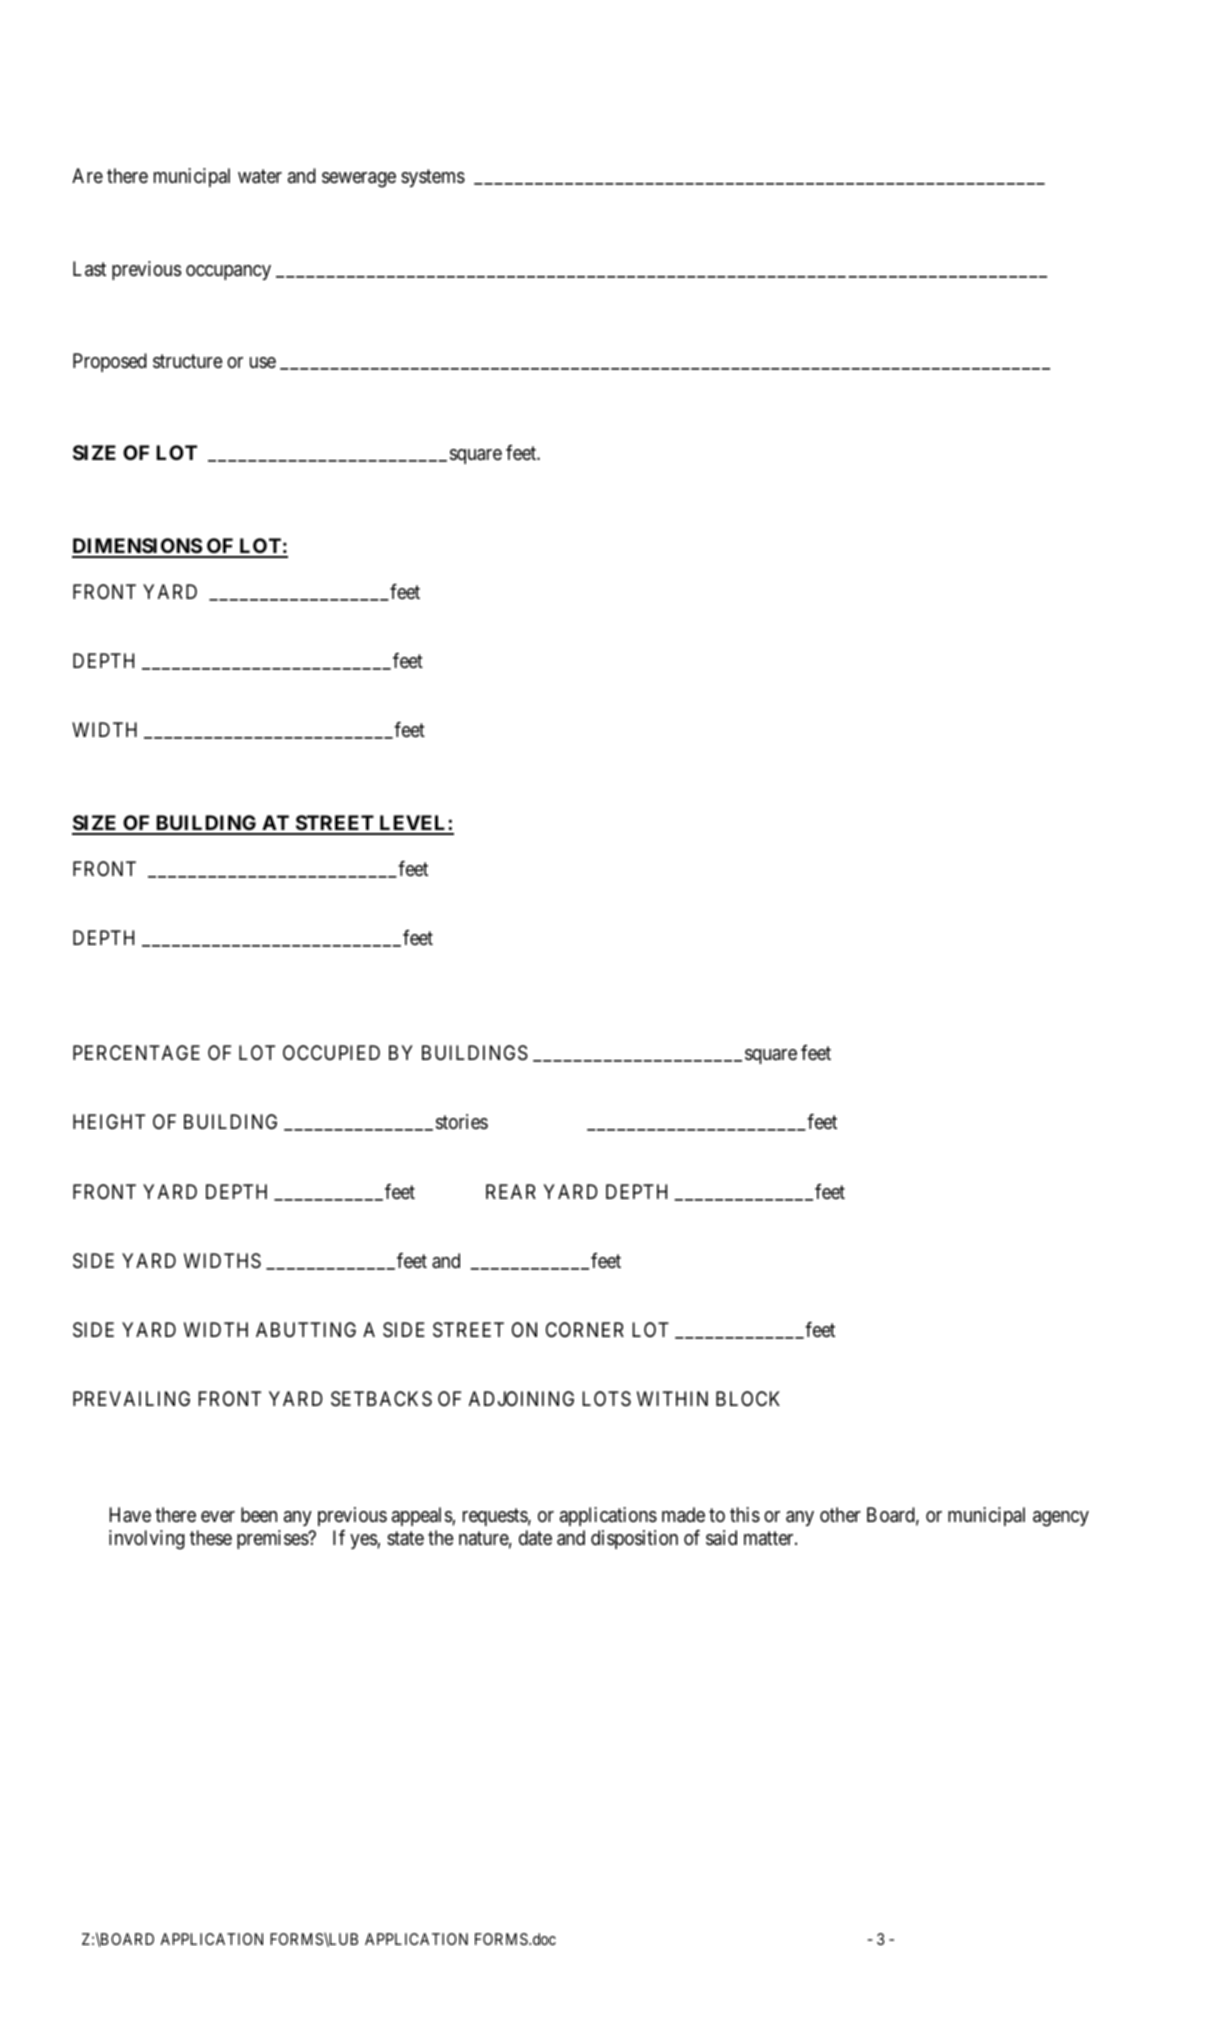 Image resolution: width=1228 pixels, height=2023 pixels. Describe the element at coordinates (228, 272) in the image. I see `occupancy` at that location.
